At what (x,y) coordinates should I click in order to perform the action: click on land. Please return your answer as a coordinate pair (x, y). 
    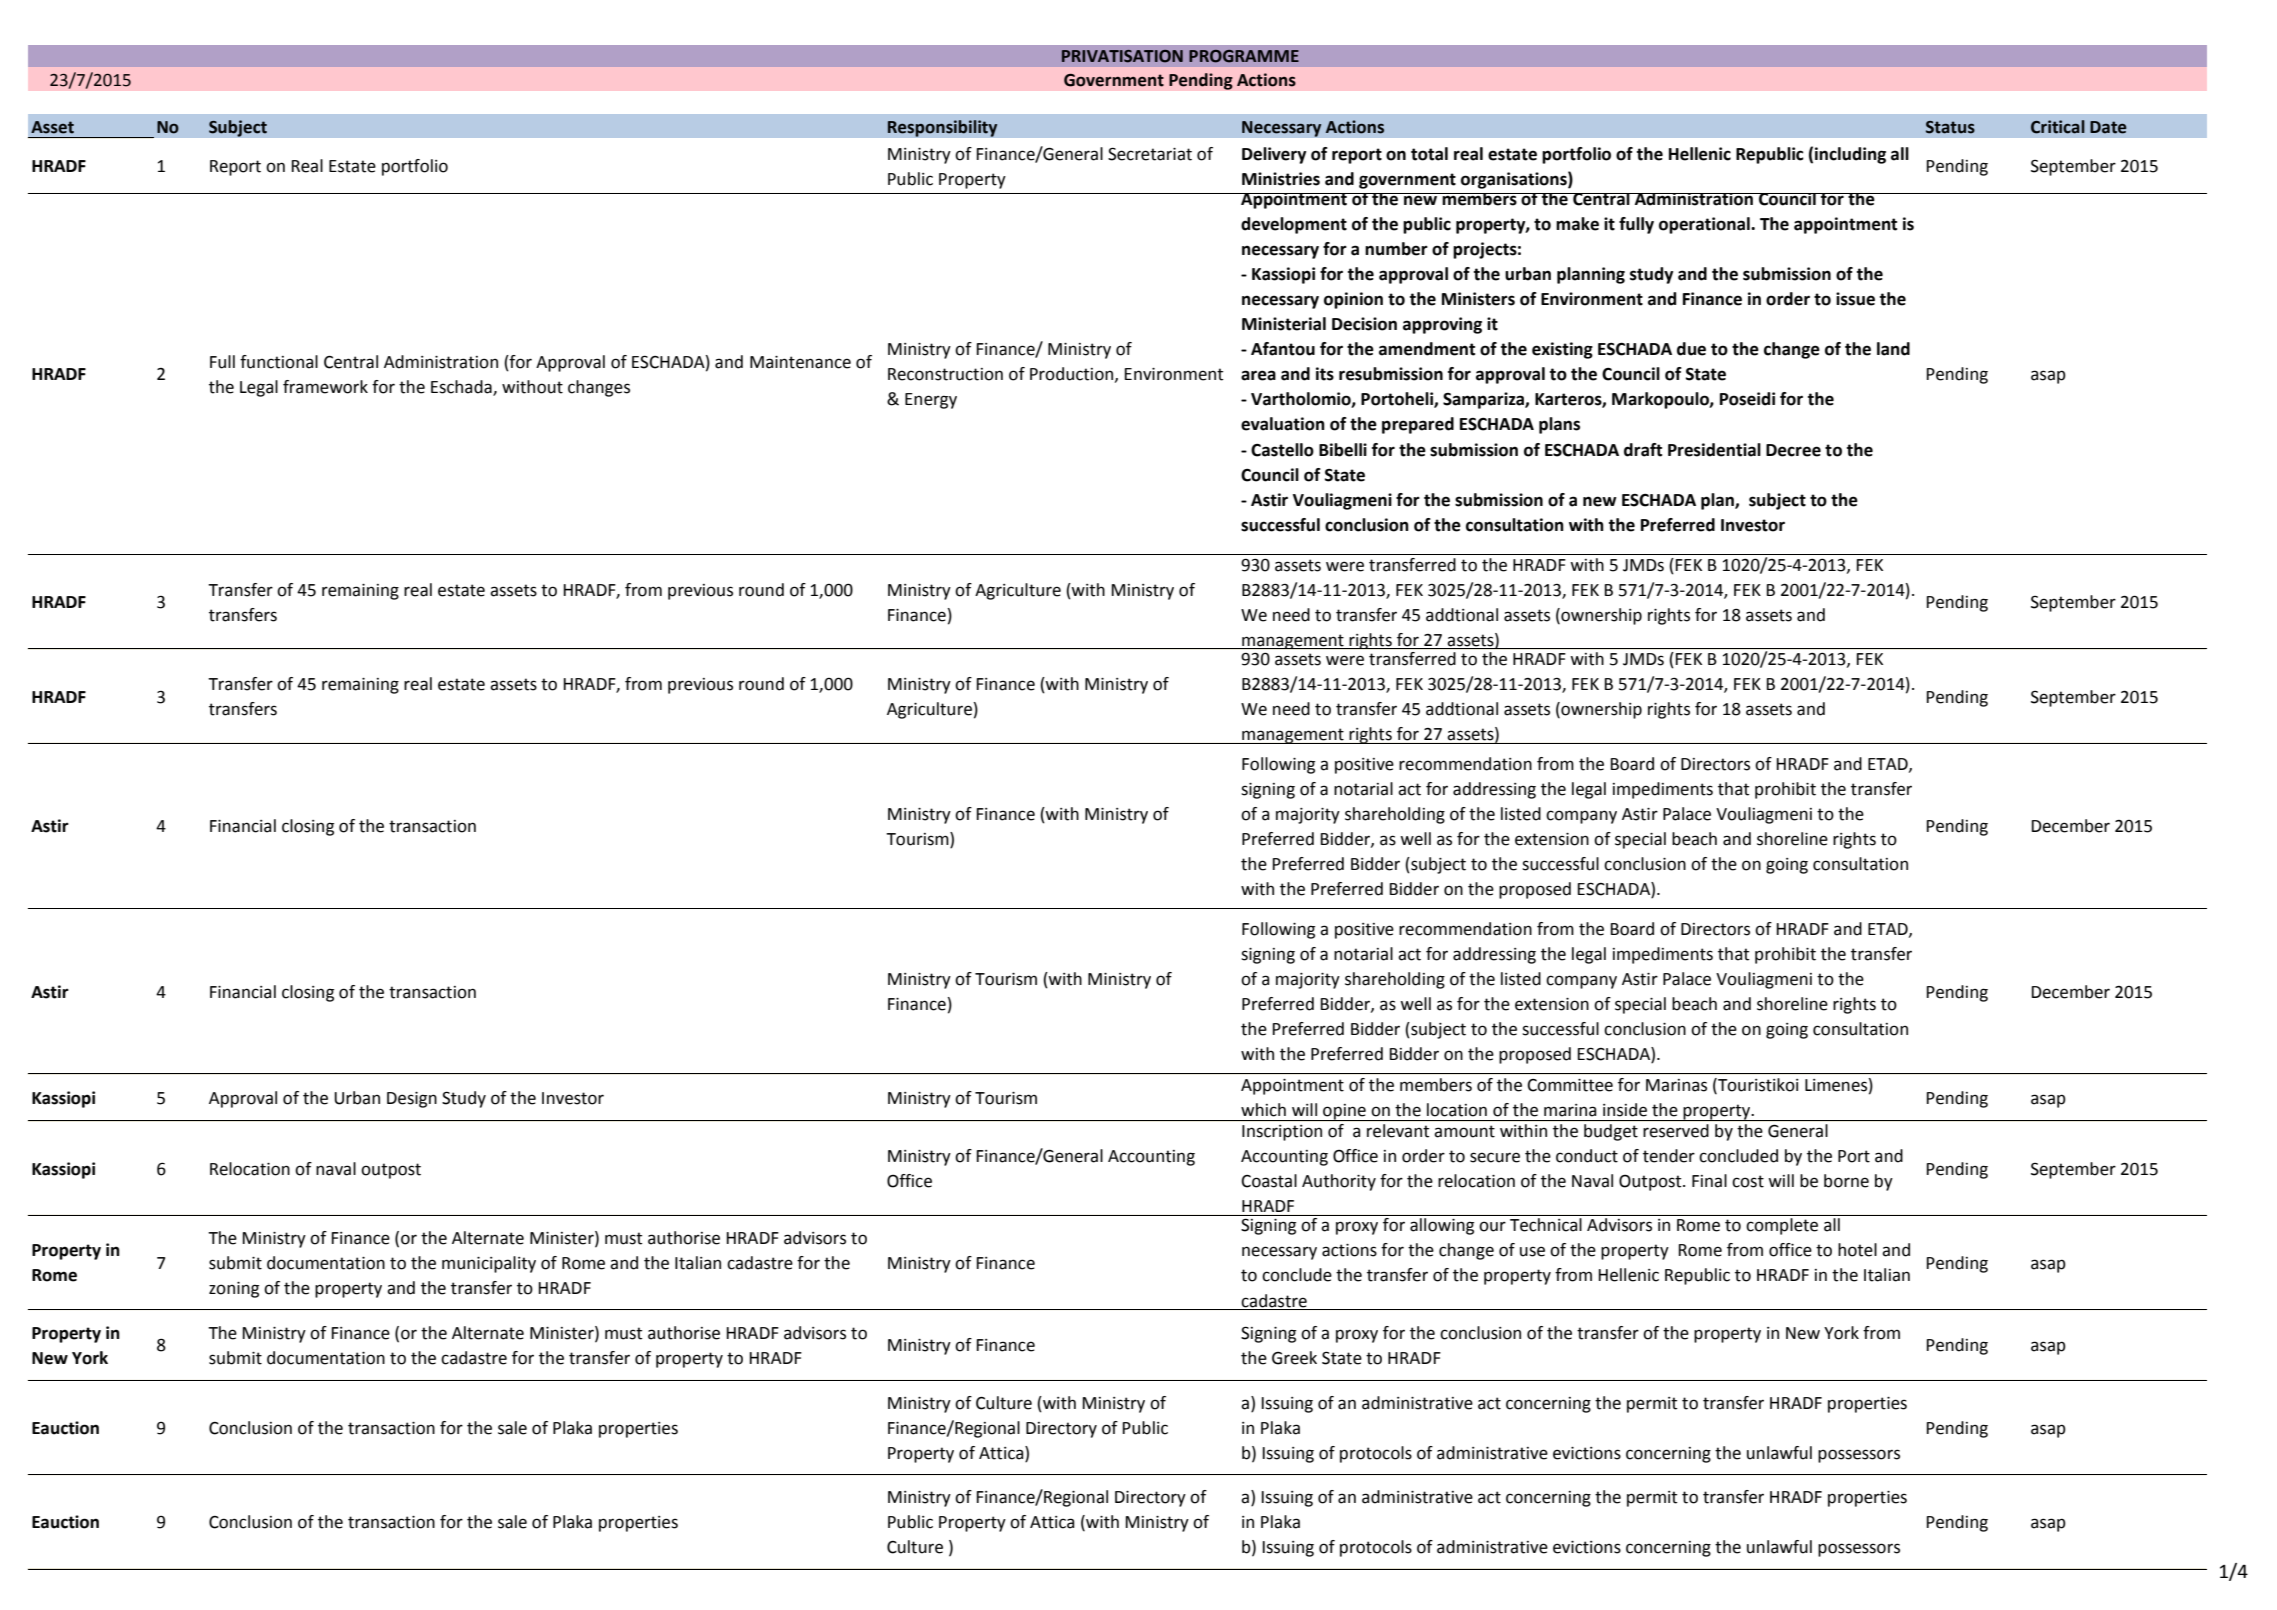
    Looking at the image, I should click on (1893, 349).
